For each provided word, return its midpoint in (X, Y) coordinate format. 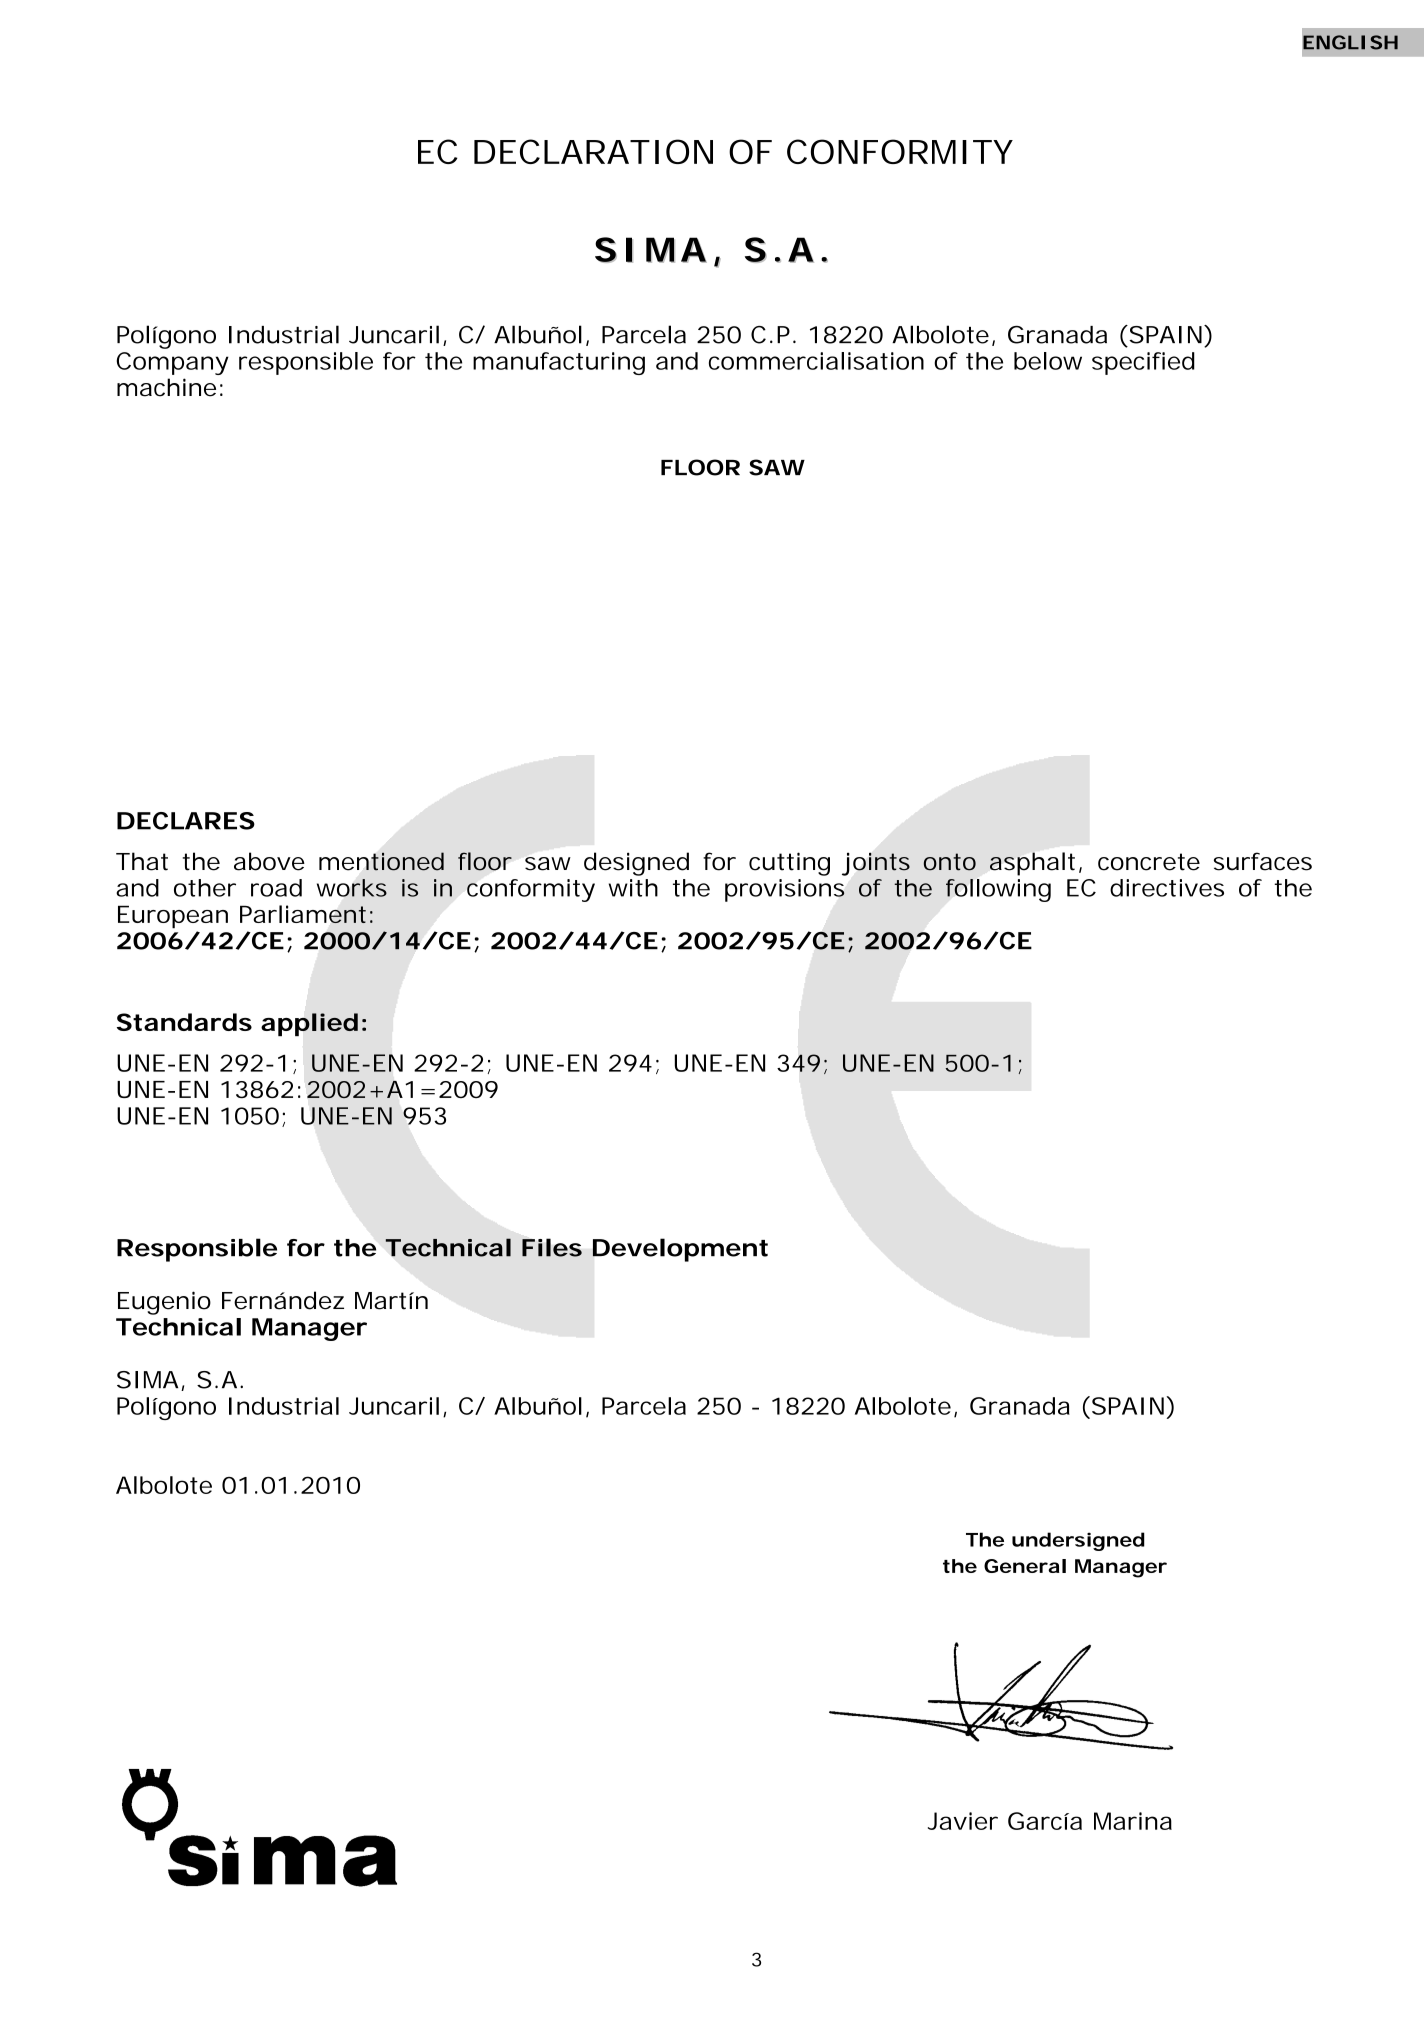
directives (1167, 888)
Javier (963, 1821)
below (1048, 361)
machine (166, 387)
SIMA (147, 1380)
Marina (1133, 1821)
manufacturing (559, 363)
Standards (184, 1022)
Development (680, 1250)
